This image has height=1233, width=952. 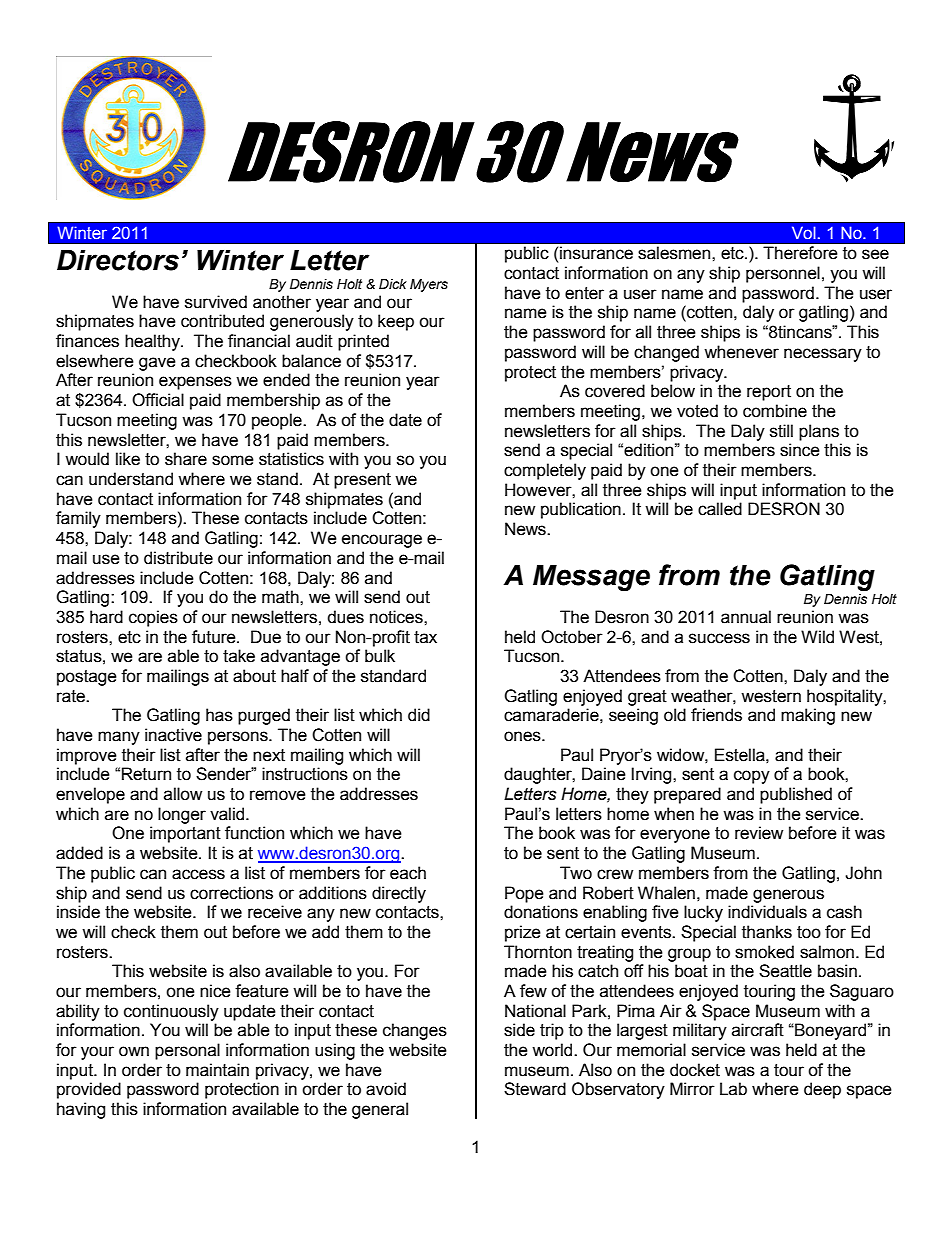 I want to click on distribute, so click(x=178, y=558).
